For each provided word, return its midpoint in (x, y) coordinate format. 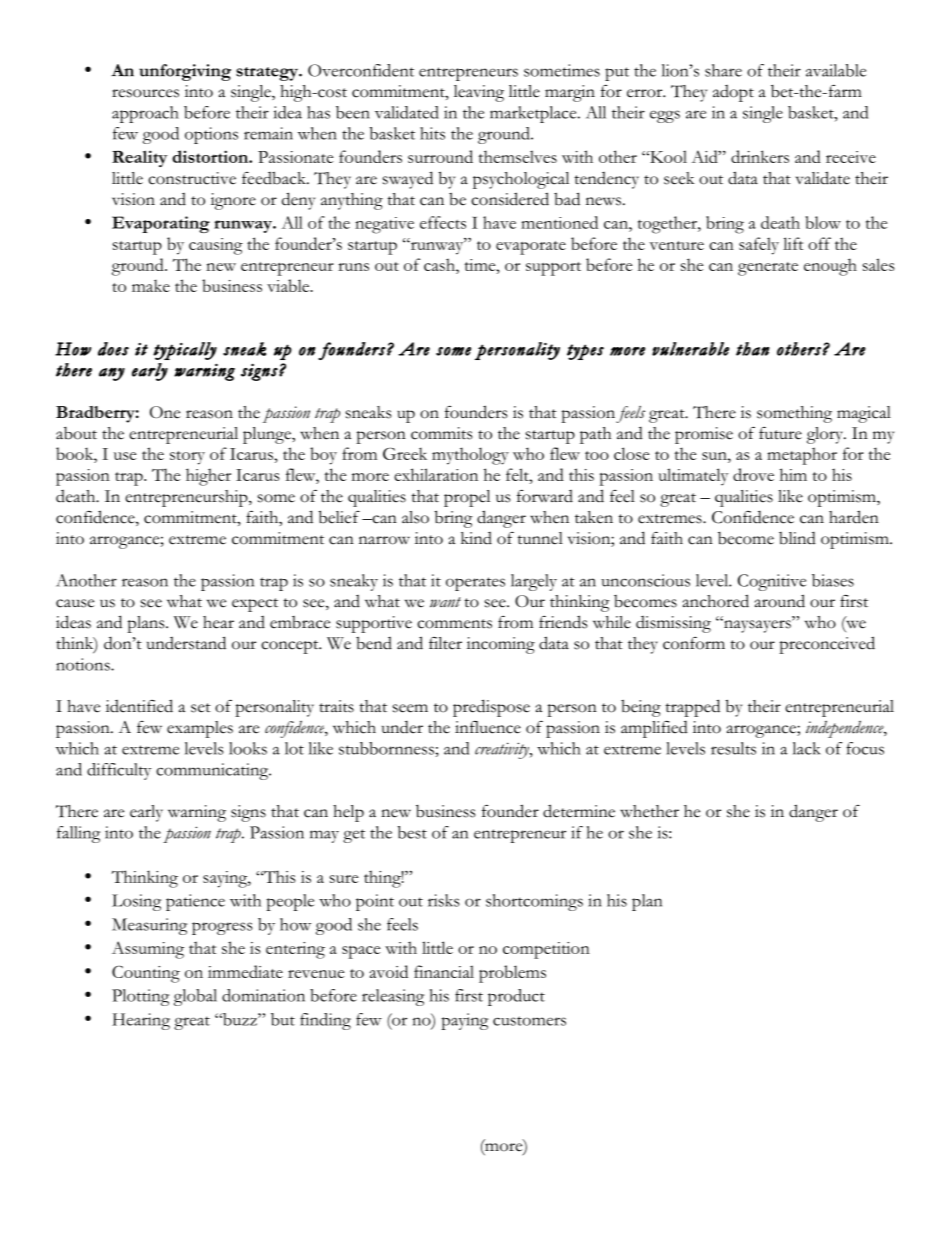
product (516, 997)
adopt (733, 93)
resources (145, 93)
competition (546, 950)
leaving (479, 93)
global (195, 997)
